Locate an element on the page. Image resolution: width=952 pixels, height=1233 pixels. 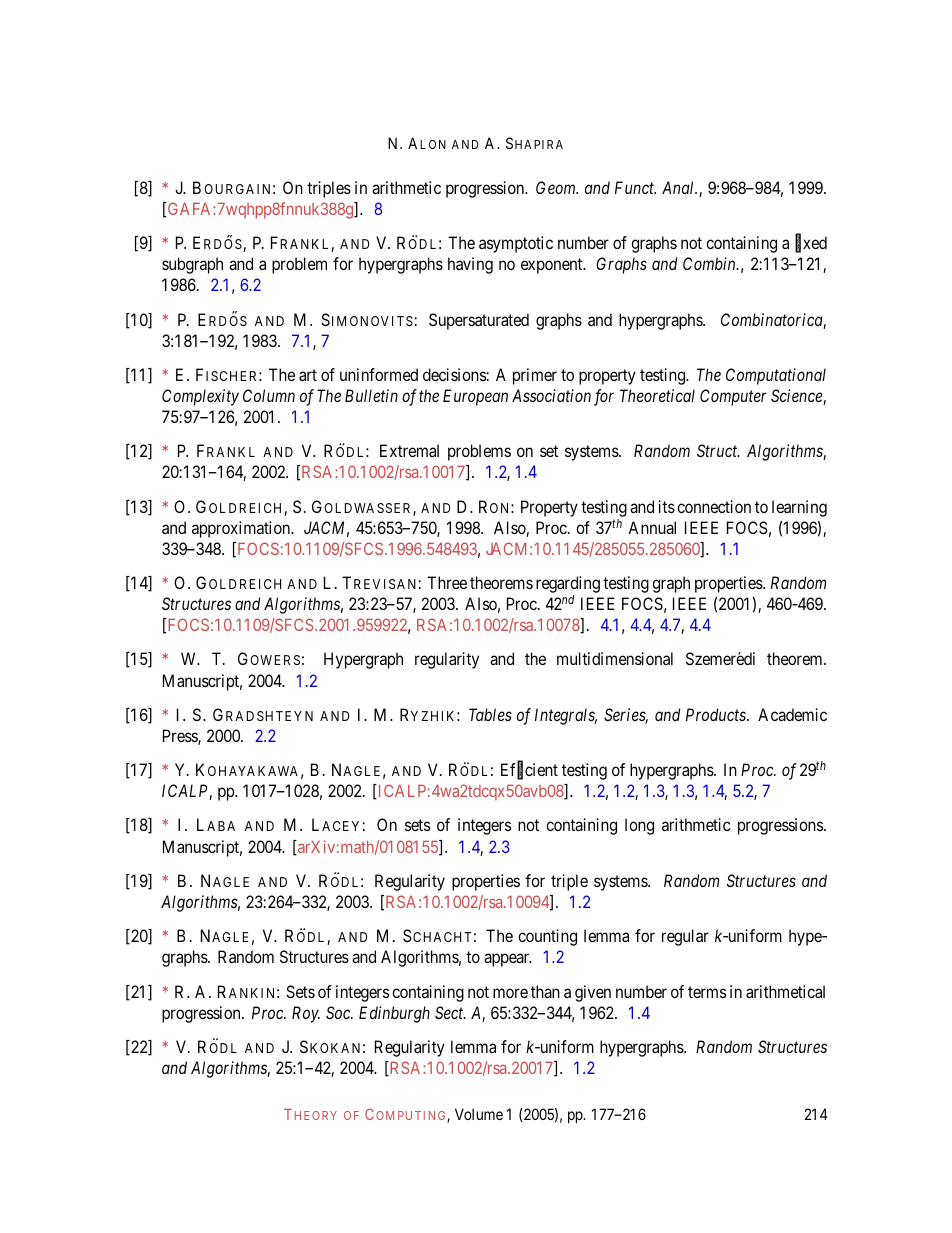
European is located at coordinates (475, 397).
